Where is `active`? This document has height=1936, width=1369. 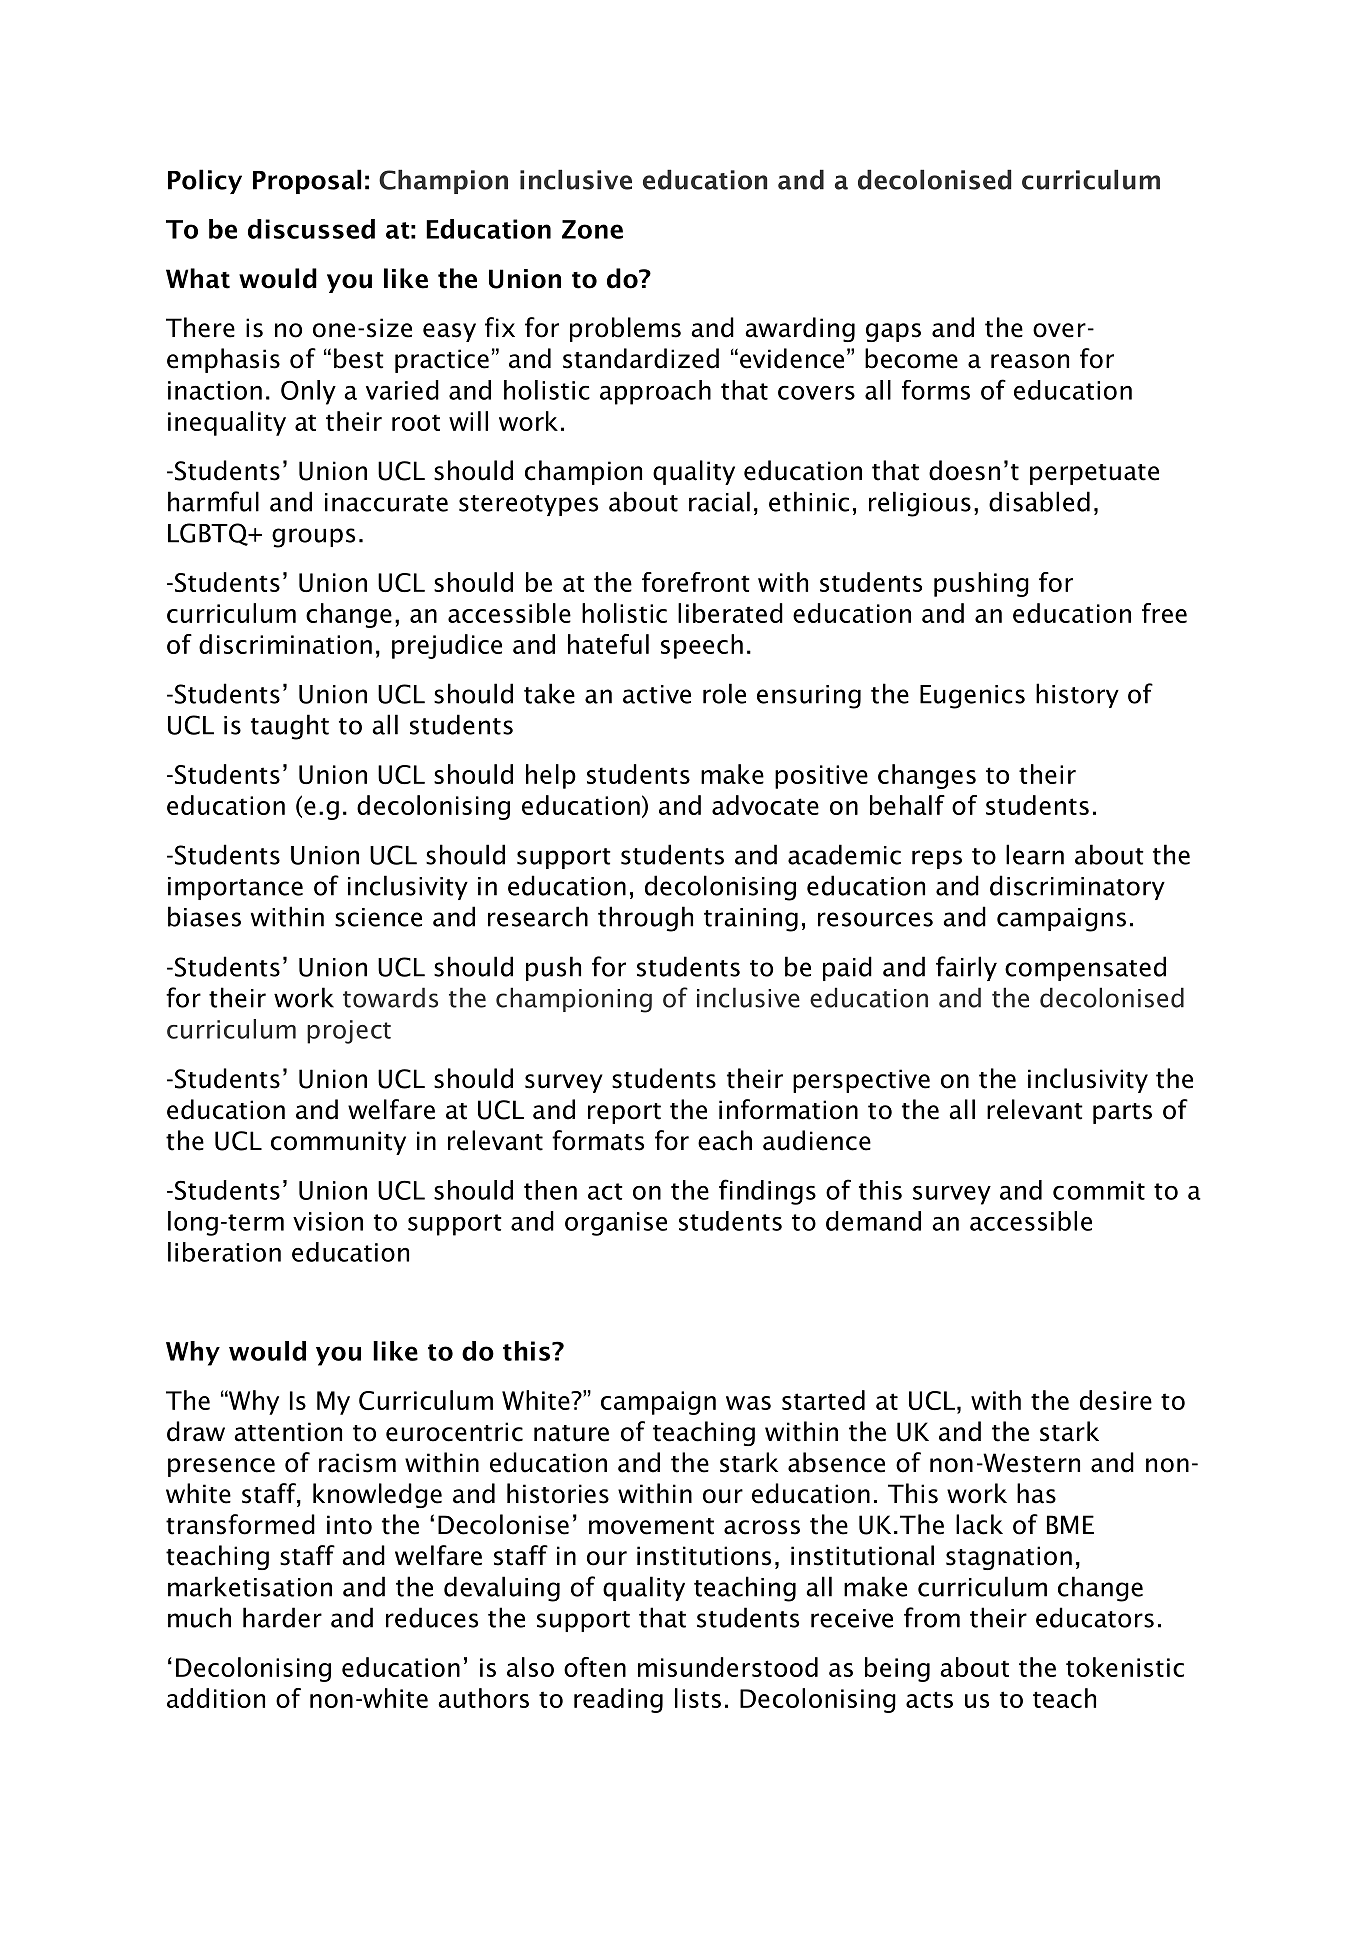
active is located at coordinates (657, 694).
